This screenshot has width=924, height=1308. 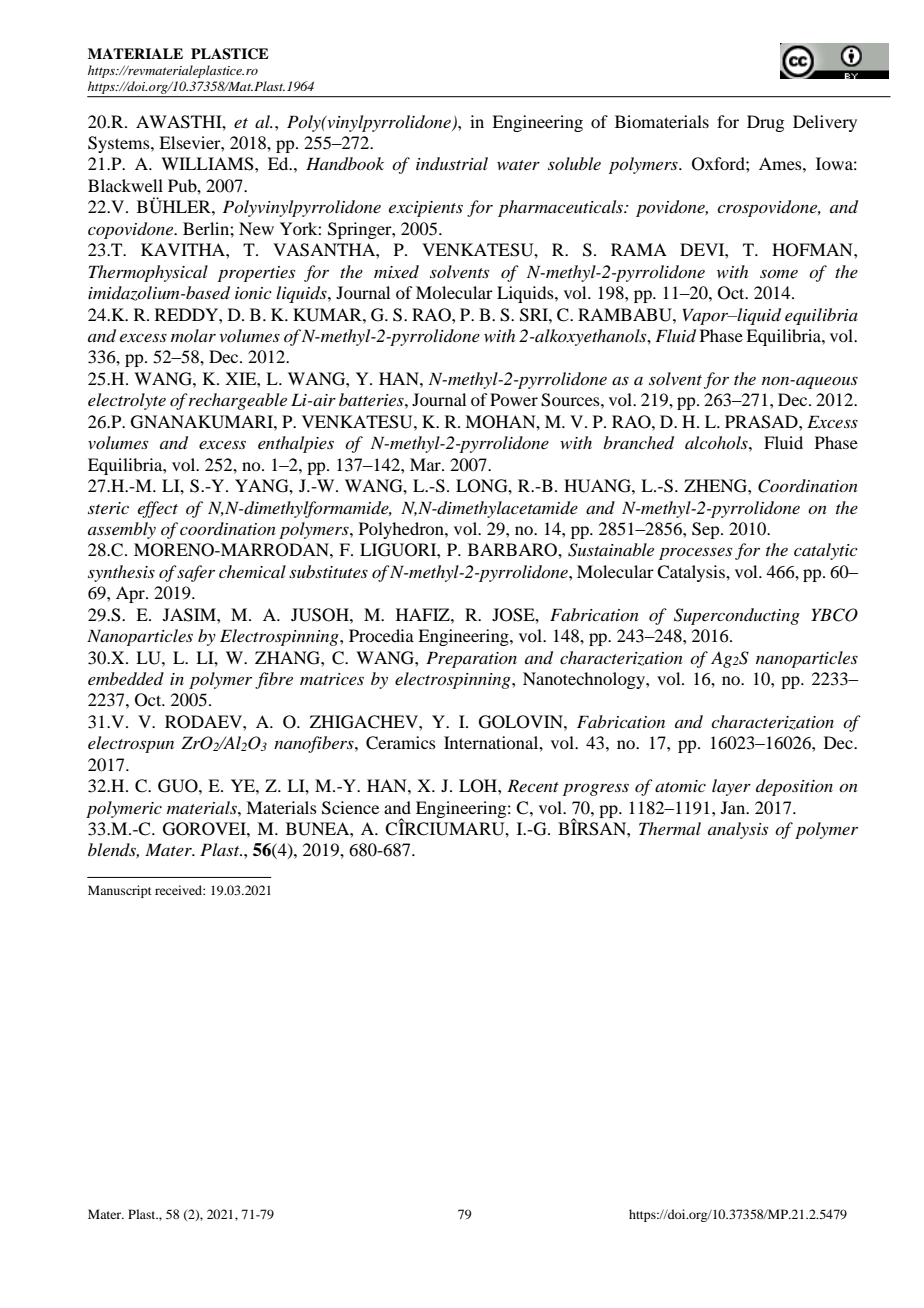 What do you see at coordinates (238, 401) in the screenshot?
I see `rechargeable` at bounding box center [238, 401].
